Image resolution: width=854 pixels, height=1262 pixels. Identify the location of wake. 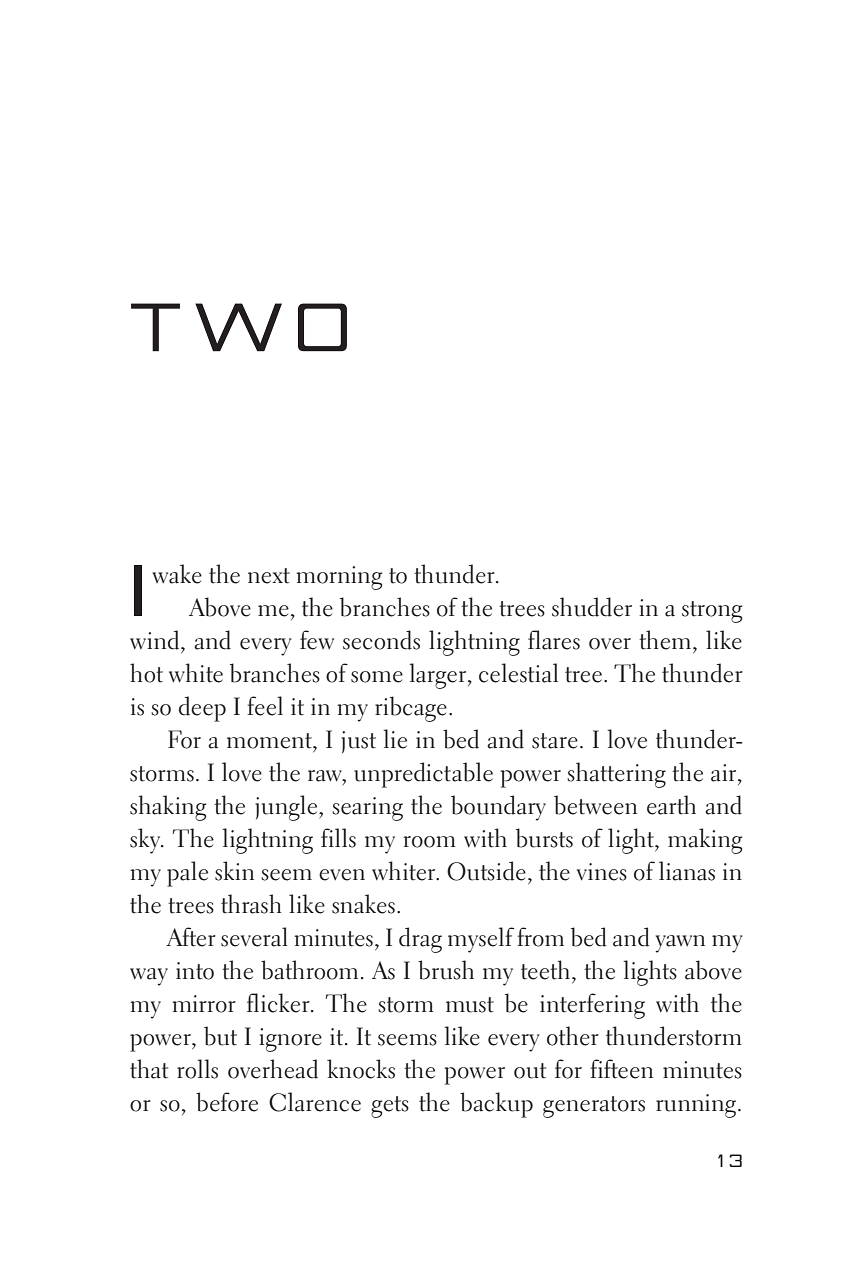
(177, 574).
